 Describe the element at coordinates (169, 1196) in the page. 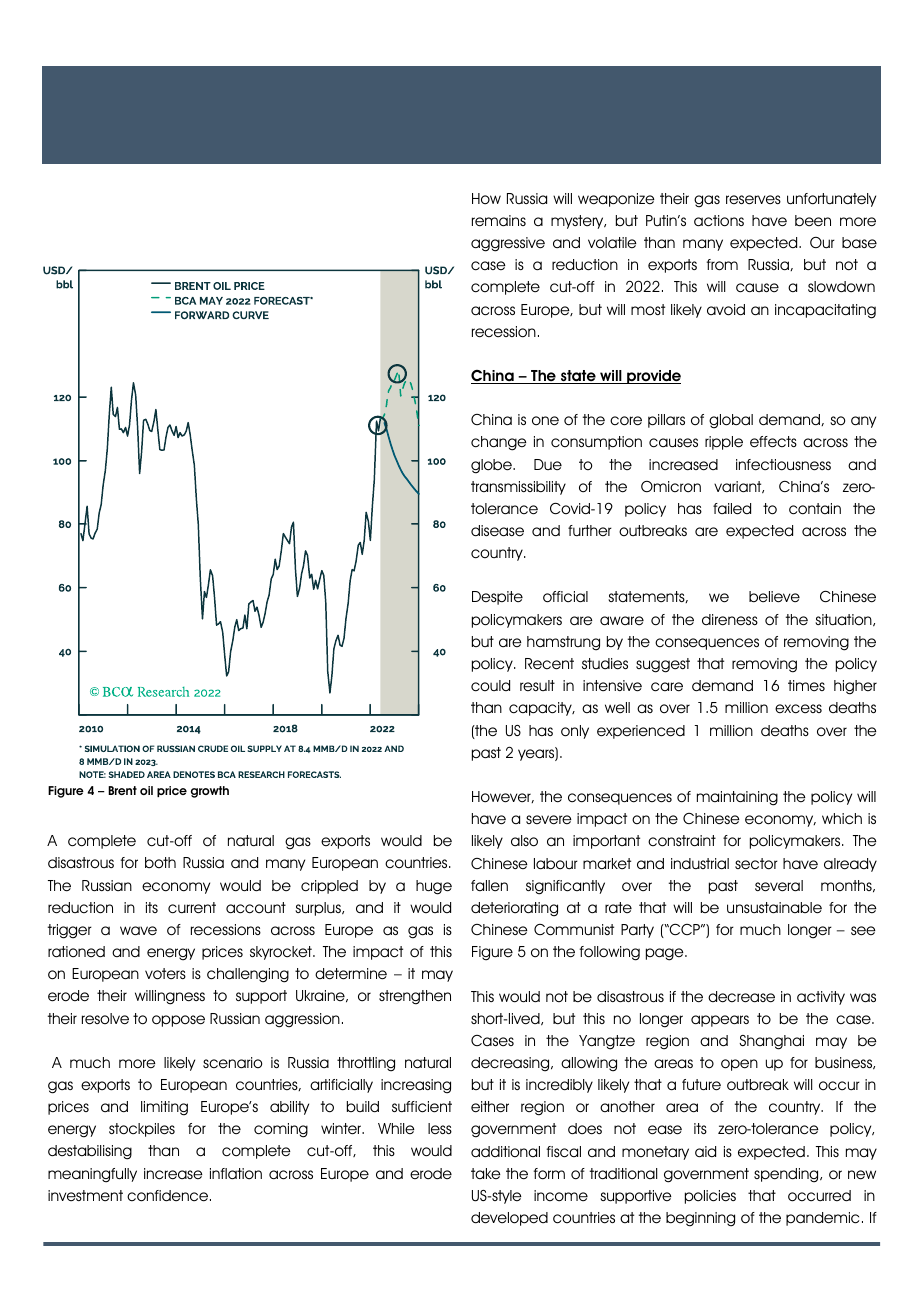

I see `confidence` at that location.
